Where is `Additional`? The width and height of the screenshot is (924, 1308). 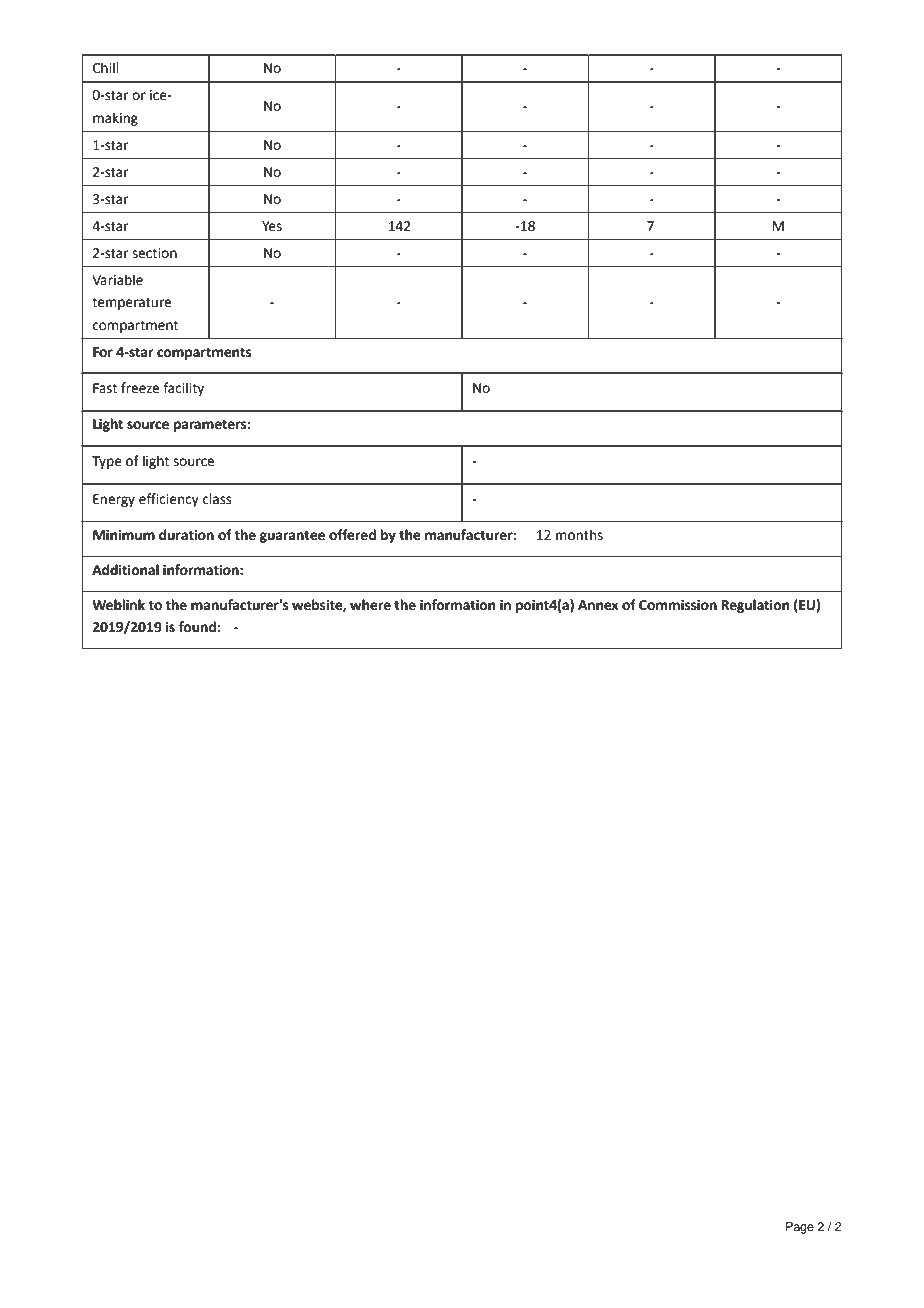 Additional is located at coordinates (125, 570).
